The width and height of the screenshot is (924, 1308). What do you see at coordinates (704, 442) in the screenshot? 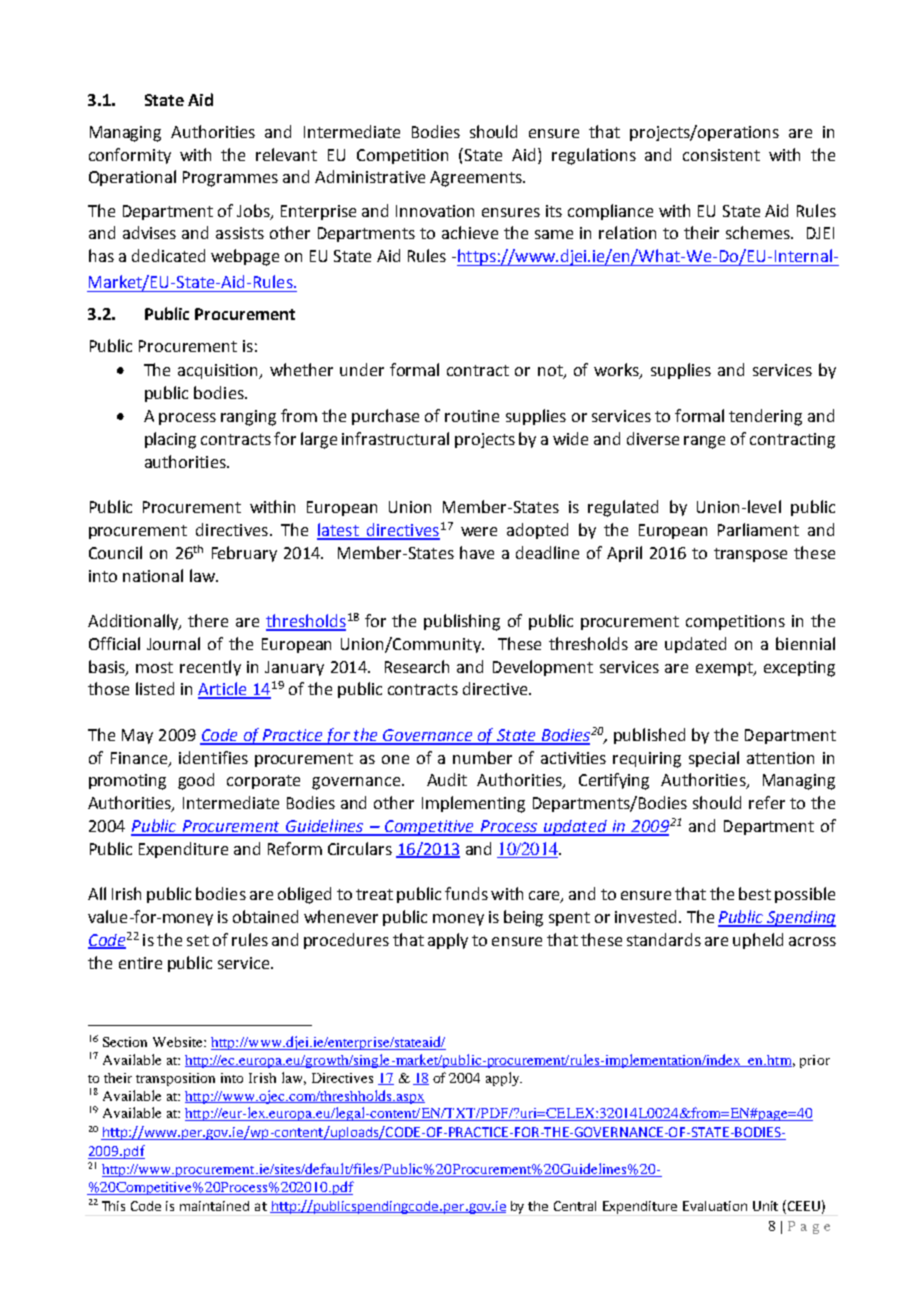
I see `range` at bounding box center [704, 442].
